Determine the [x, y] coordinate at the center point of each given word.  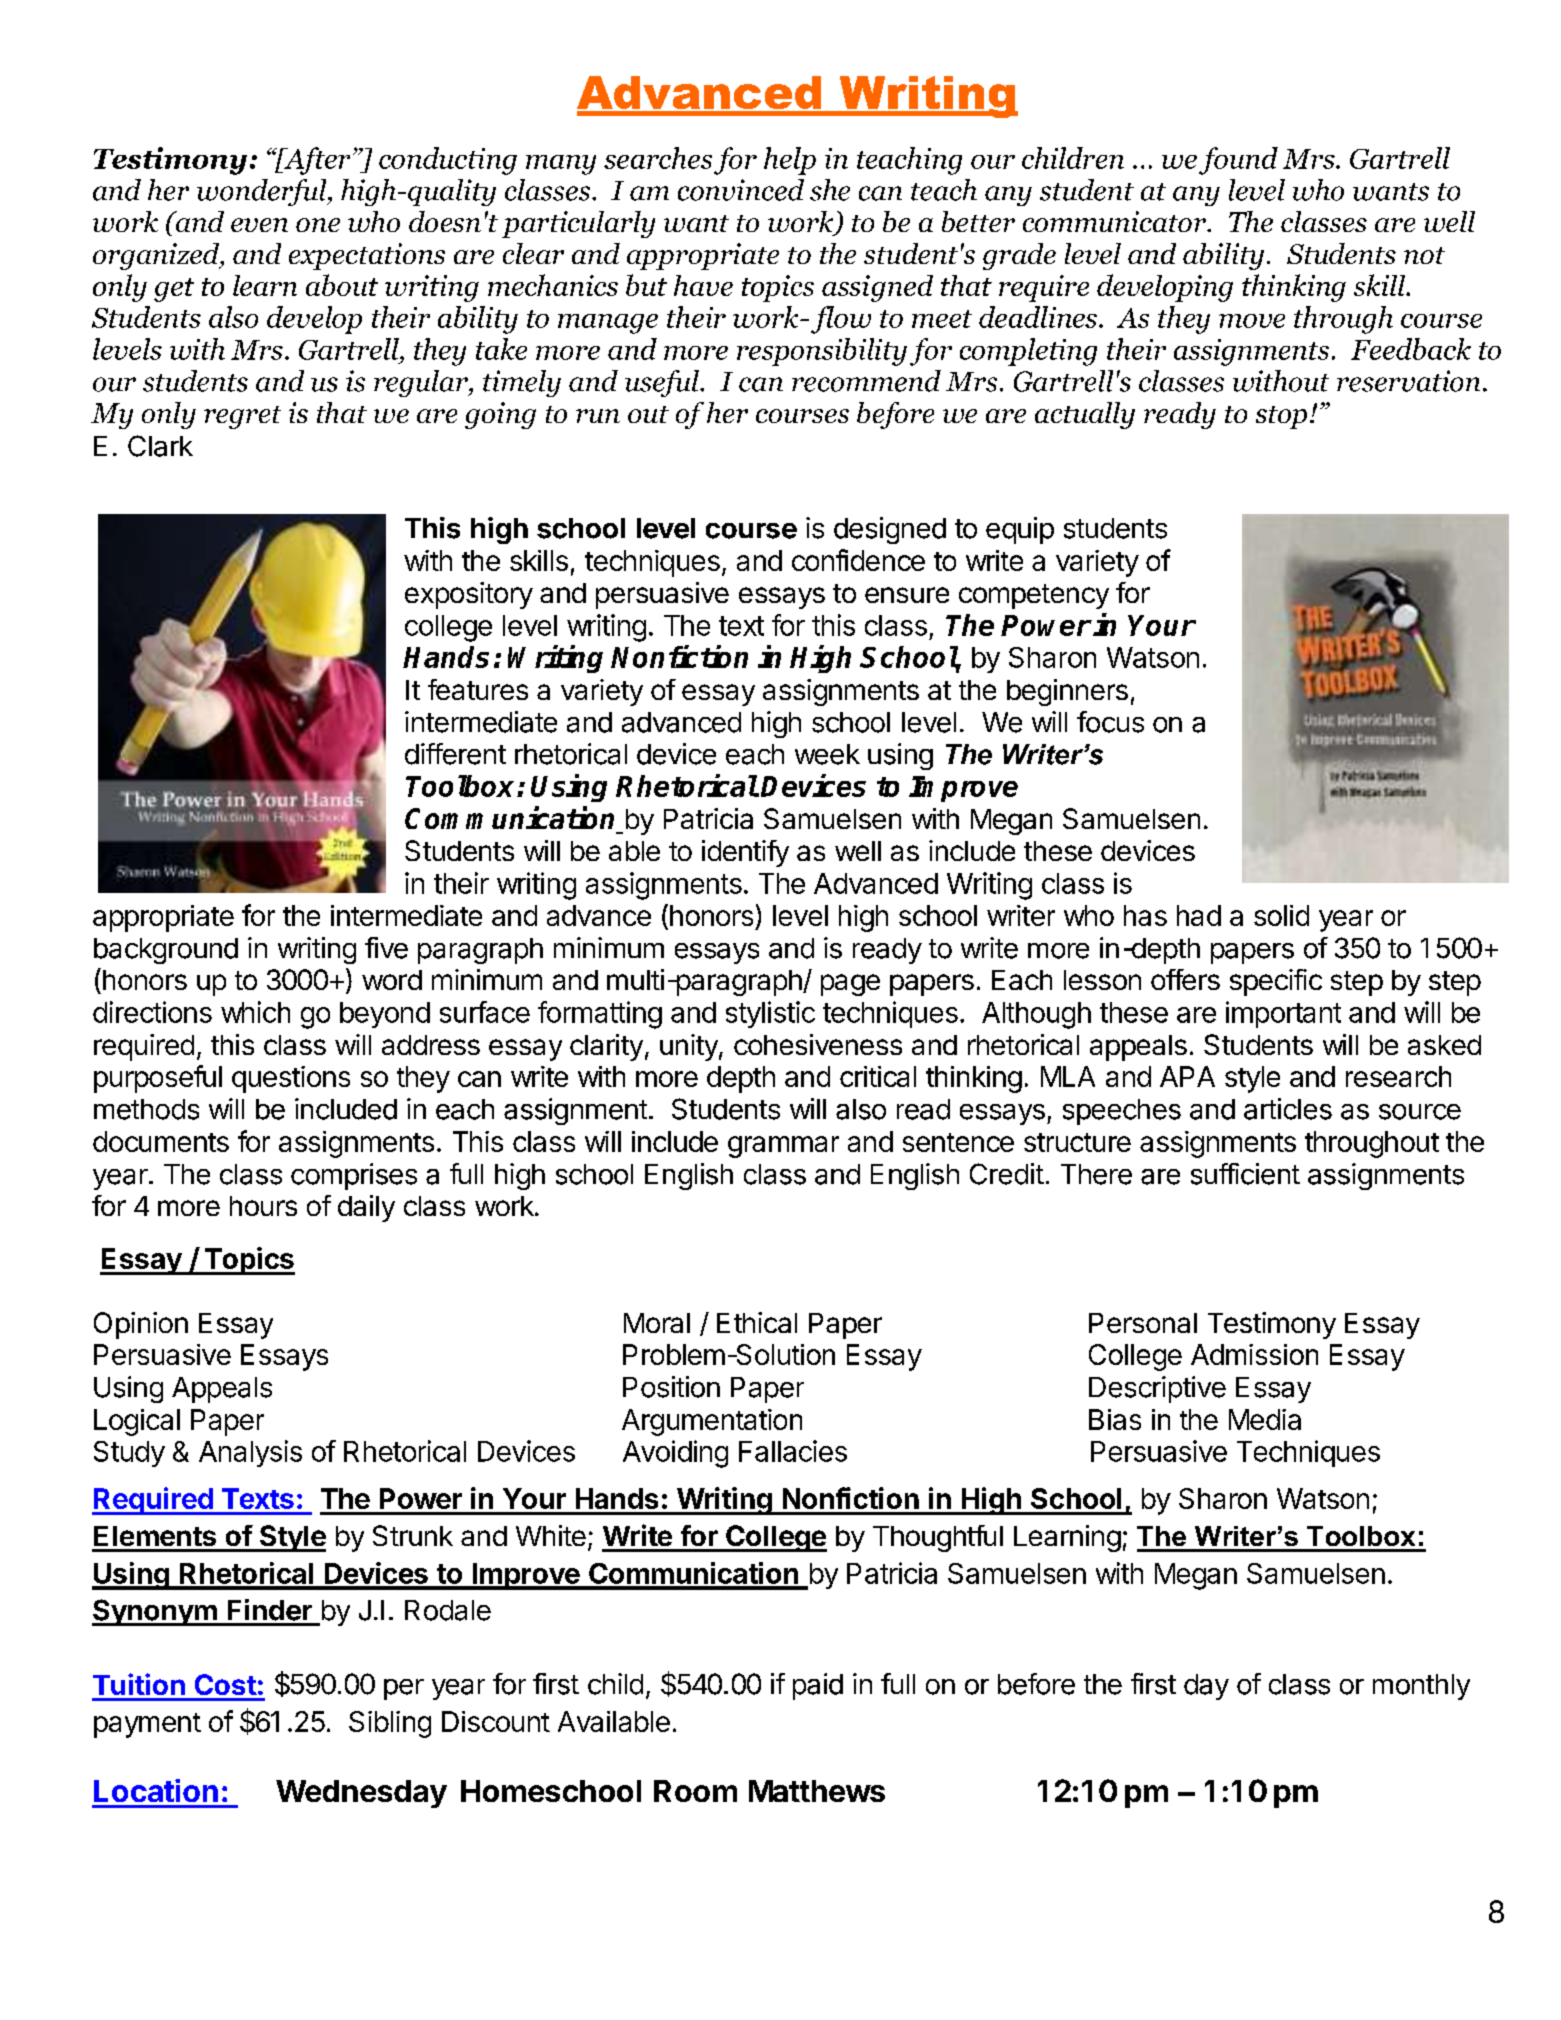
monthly [1421, 1687]
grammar [783, 1147]
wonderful [263, 192]
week [827, 754]
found [1238, 161]
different [455, 754]
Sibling [390, 1724]
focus [1110, 722]
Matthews [817, 1791]
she [830, 190]
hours [263, 1206]
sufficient [1245, 1174]
